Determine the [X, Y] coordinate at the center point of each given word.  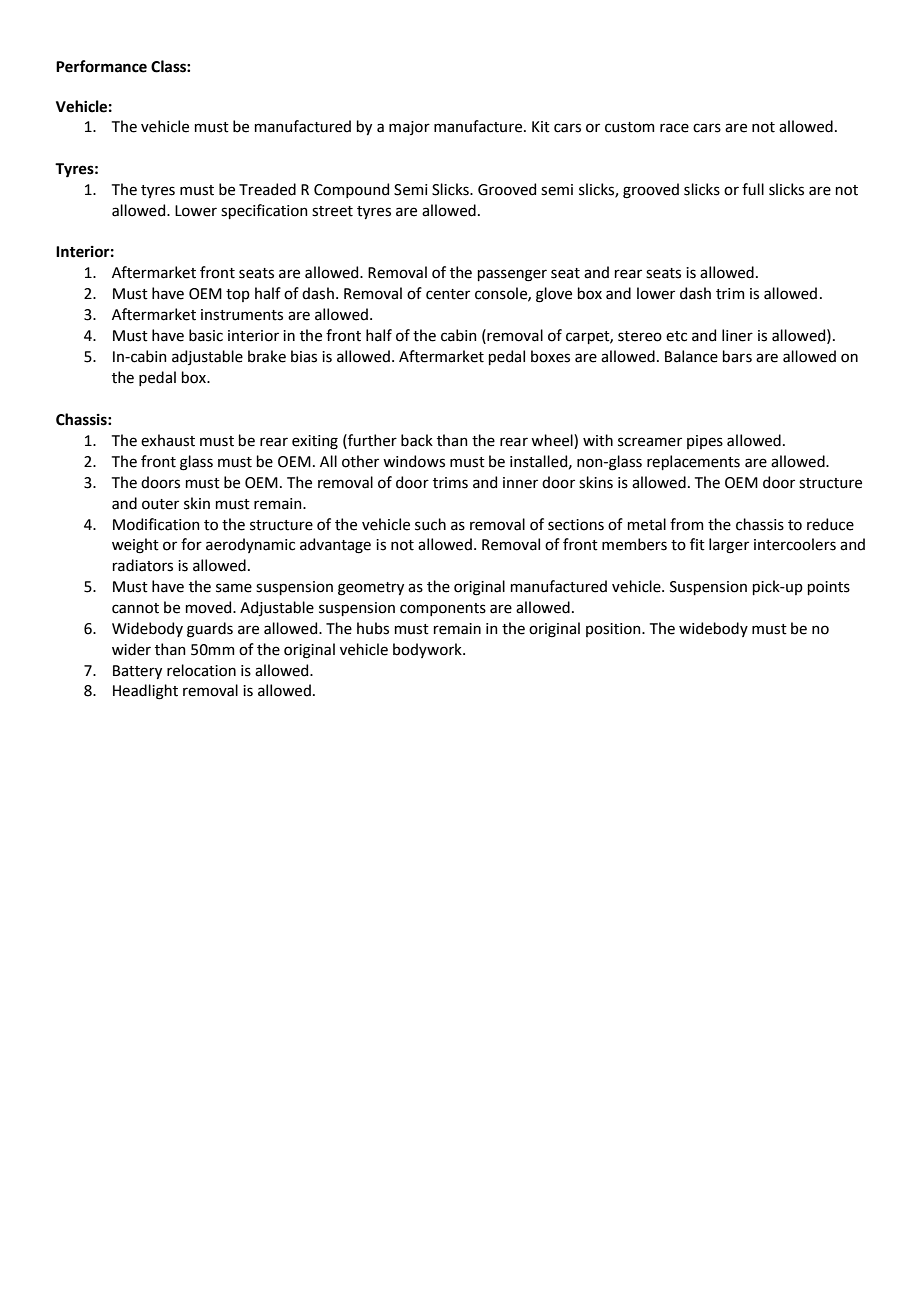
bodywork [428, 650]
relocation [201, 670]
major [409, 128]
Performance [101, 66]
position [614, 630]
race [674, 128]
